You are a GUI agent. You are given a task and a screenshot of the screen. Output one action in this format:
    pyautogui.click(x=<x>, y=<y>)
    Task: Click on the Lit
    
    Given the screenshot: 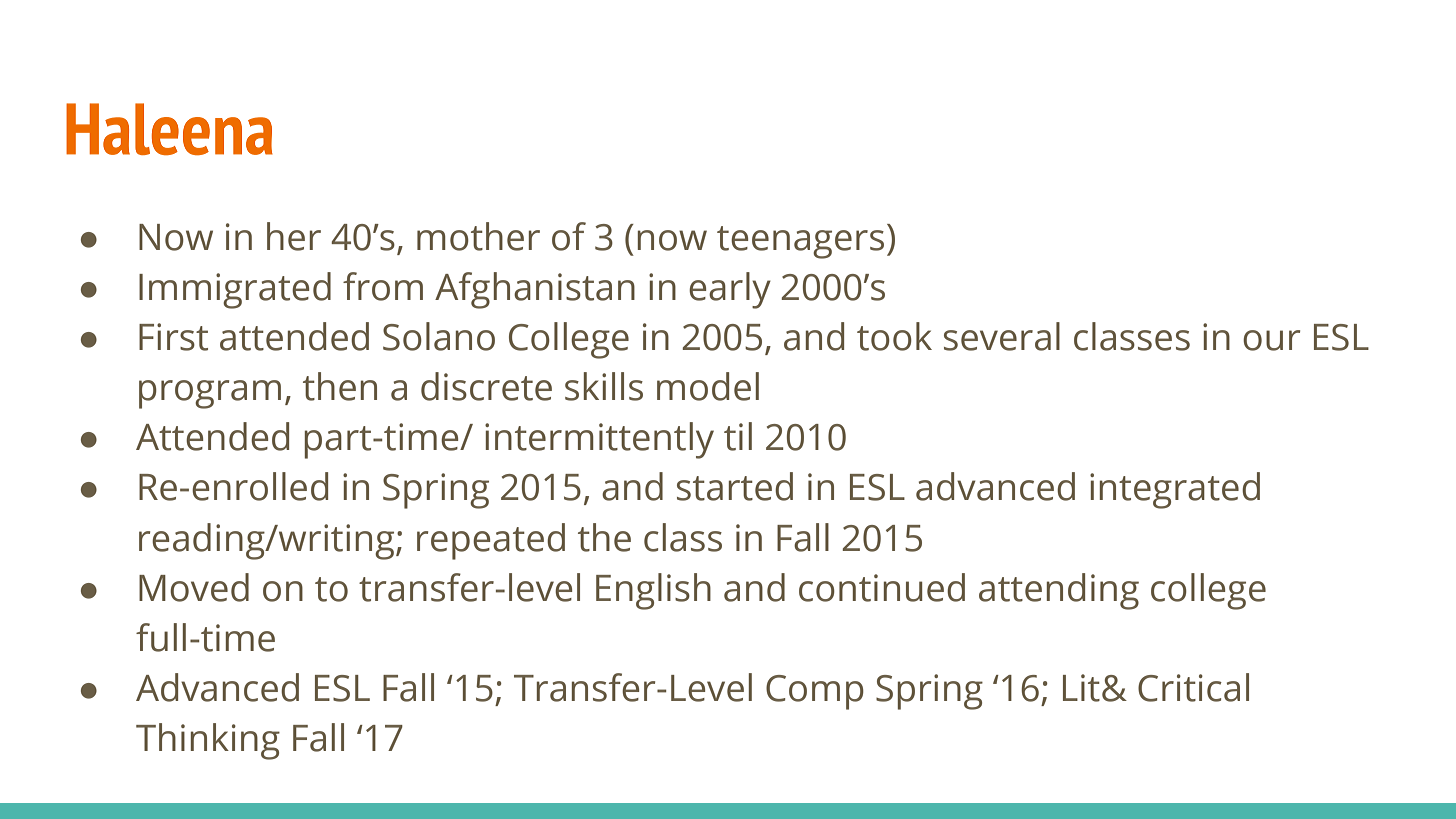 What is the action you would take?
    pyautogui.click(x=1081, y=688)
